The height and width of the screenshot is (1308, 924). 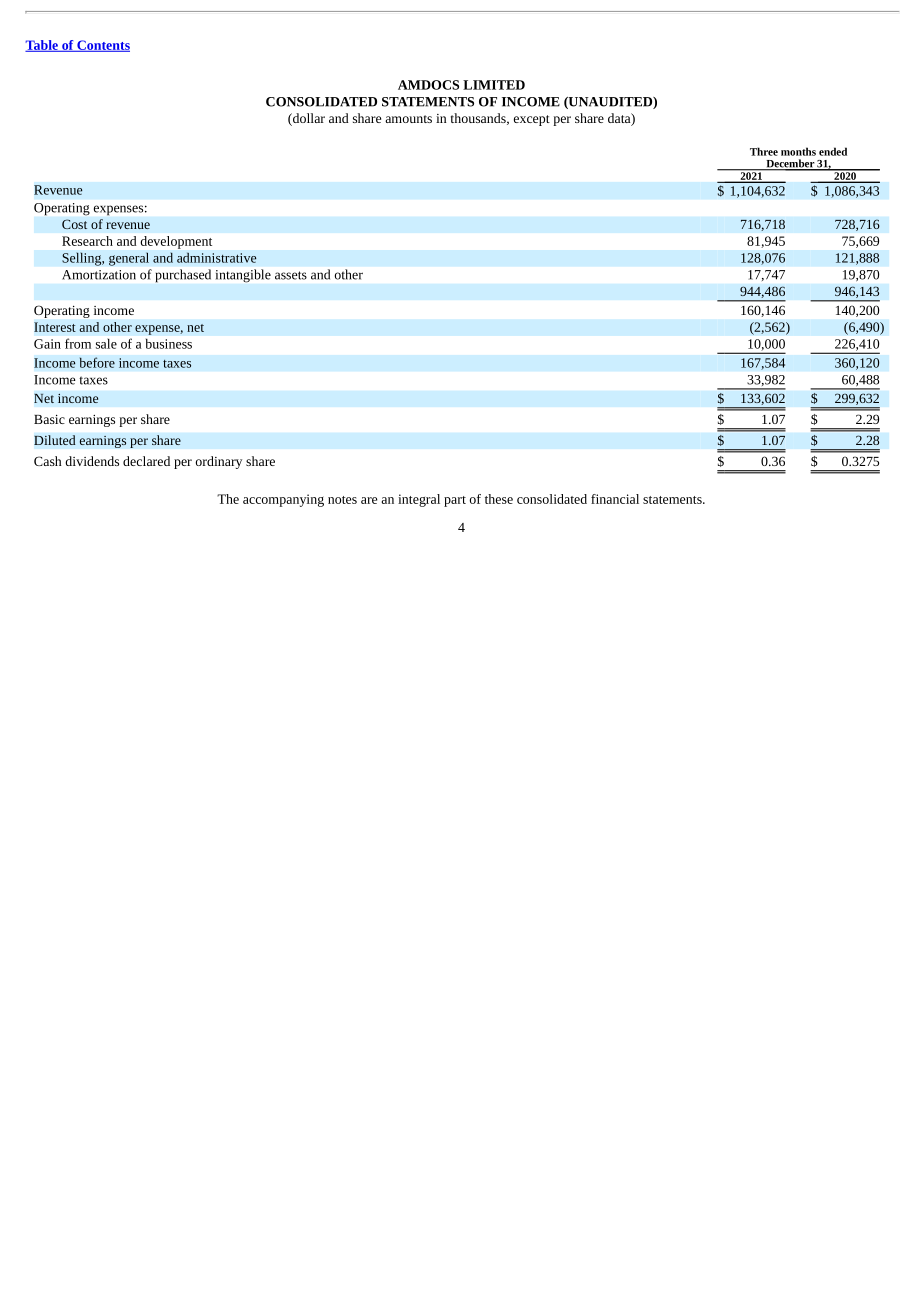 What do you see at coordinates (146, 461) in the screenshot?
I see `declared` at bounding box center [146, 461].
